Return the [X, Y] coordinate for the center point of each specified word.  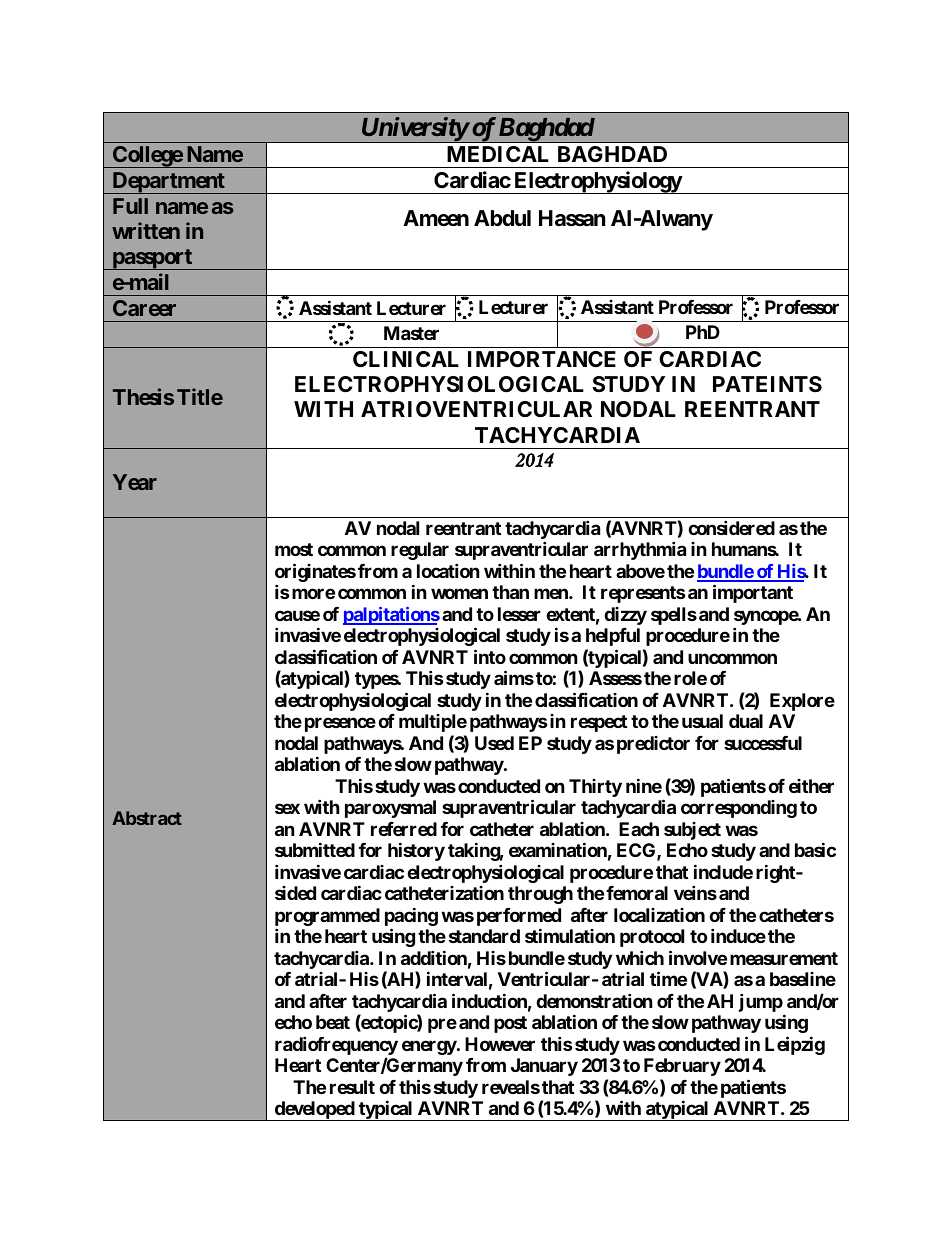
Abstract [147, 818]
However [500, 1044]
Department [168, 183]
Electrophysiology [597, 182]
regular [420, 551]
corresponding [739, 809]
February [682, 1067]
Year [135, 482]
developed [314, 1111]
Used [494, 743]
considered [731, 527]
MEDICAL [498, 154]
